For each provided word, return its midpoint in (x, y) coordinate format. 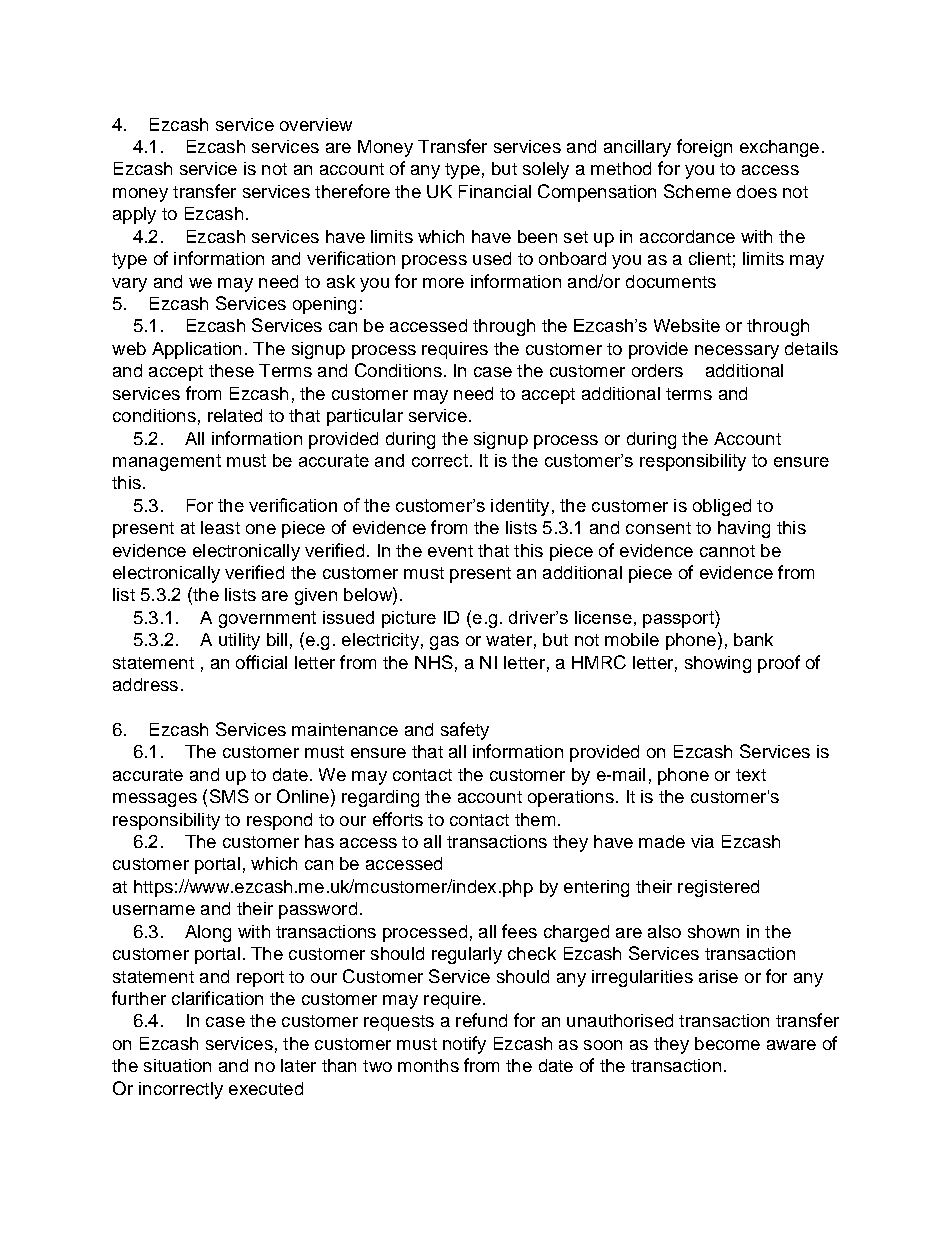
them (535, 819)
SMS (229, 796)
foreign (704, 148)
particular (365, 417)
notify (464, 1045)
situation (177, 1065)
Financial (495, 191)
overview (316, 124)
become (727, 1043)
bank (753, 639)
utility (239, 641)
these (231, 370)
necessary (737, 352)
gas (444, 643)
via (702, 841)
